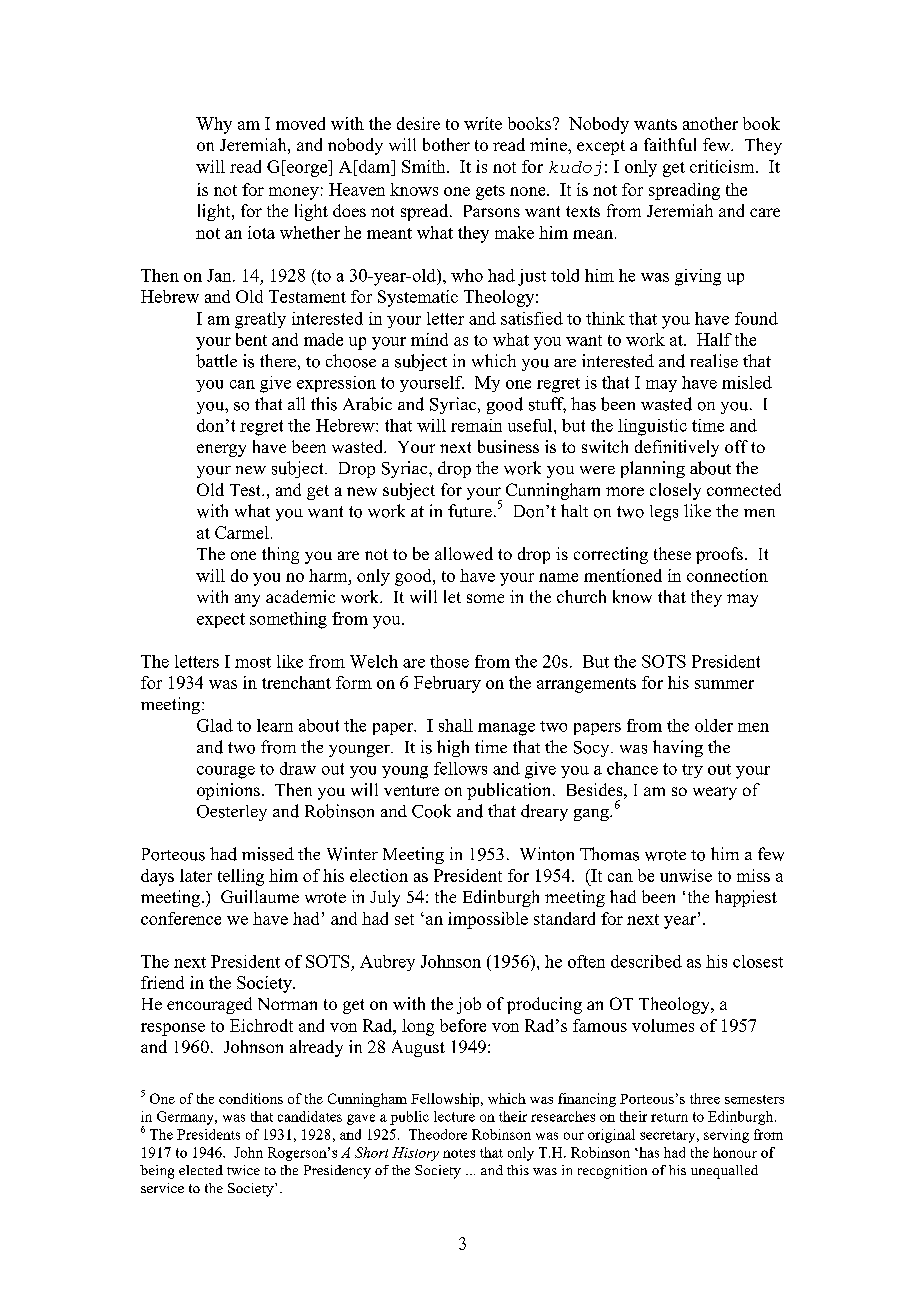 The image size is (924, 1308). I want to click on Cook, so click(431, 811).
